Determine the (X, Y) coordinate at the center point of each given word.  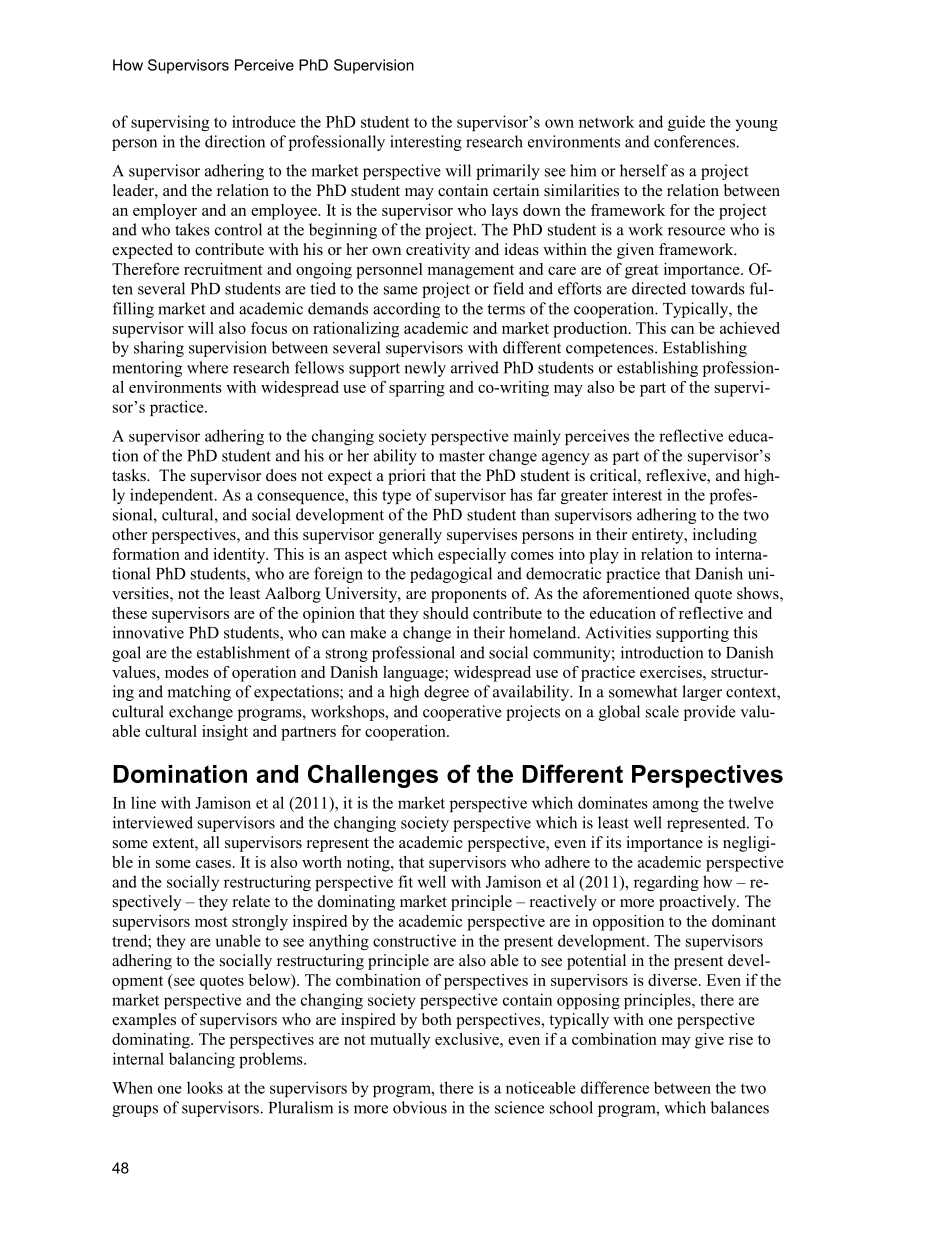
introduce (264, 121)
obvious (420, 1107)
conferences (695, 141)
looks (205, 1087)
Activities (618, 632)
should (445, 613)
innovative (148, 632)
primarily (508, 172)
